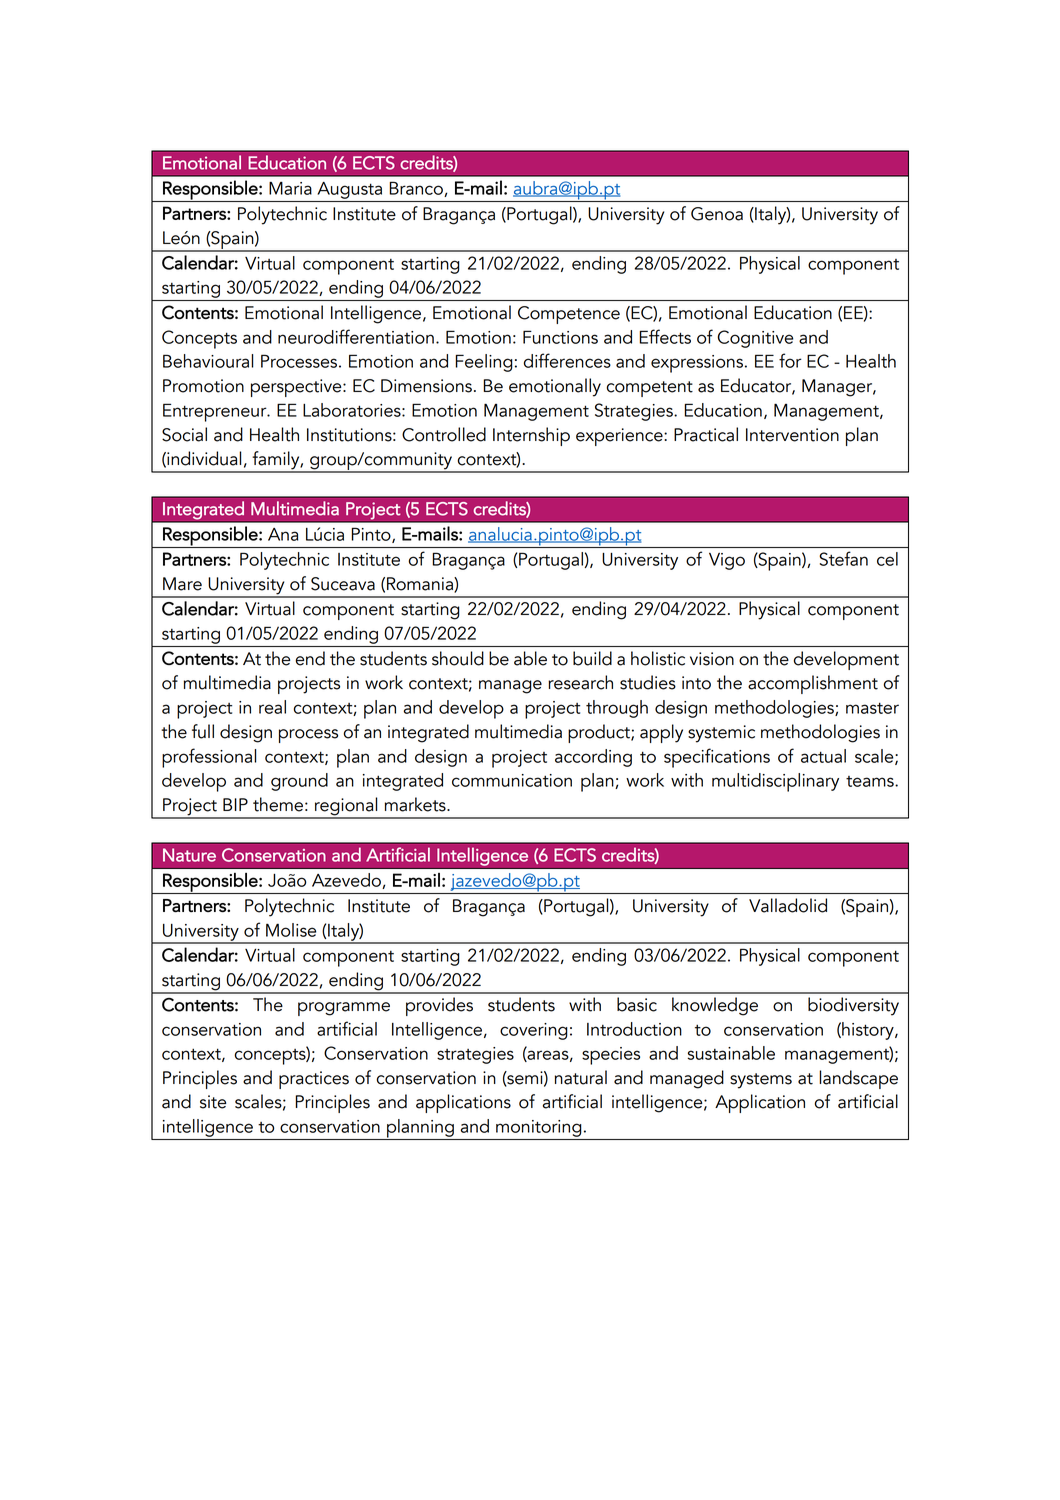 This screenshot has width=1060, height=1500. Describe the element at coordinates (853, 1006) in the screenshot. I see `biodiversity` at that location.
